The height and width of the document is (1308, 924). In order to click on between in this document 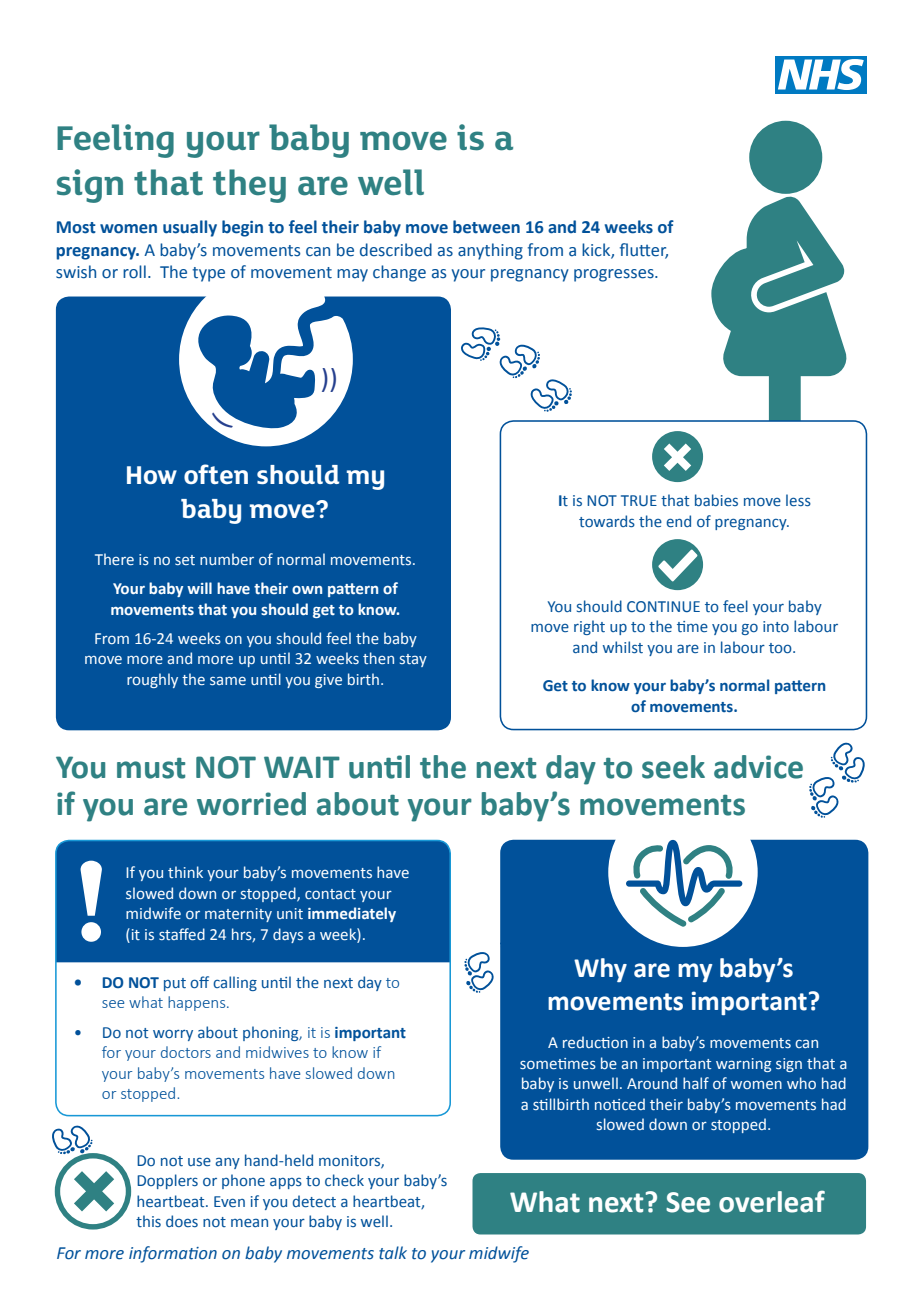, I will do `click(486, 227)`.
